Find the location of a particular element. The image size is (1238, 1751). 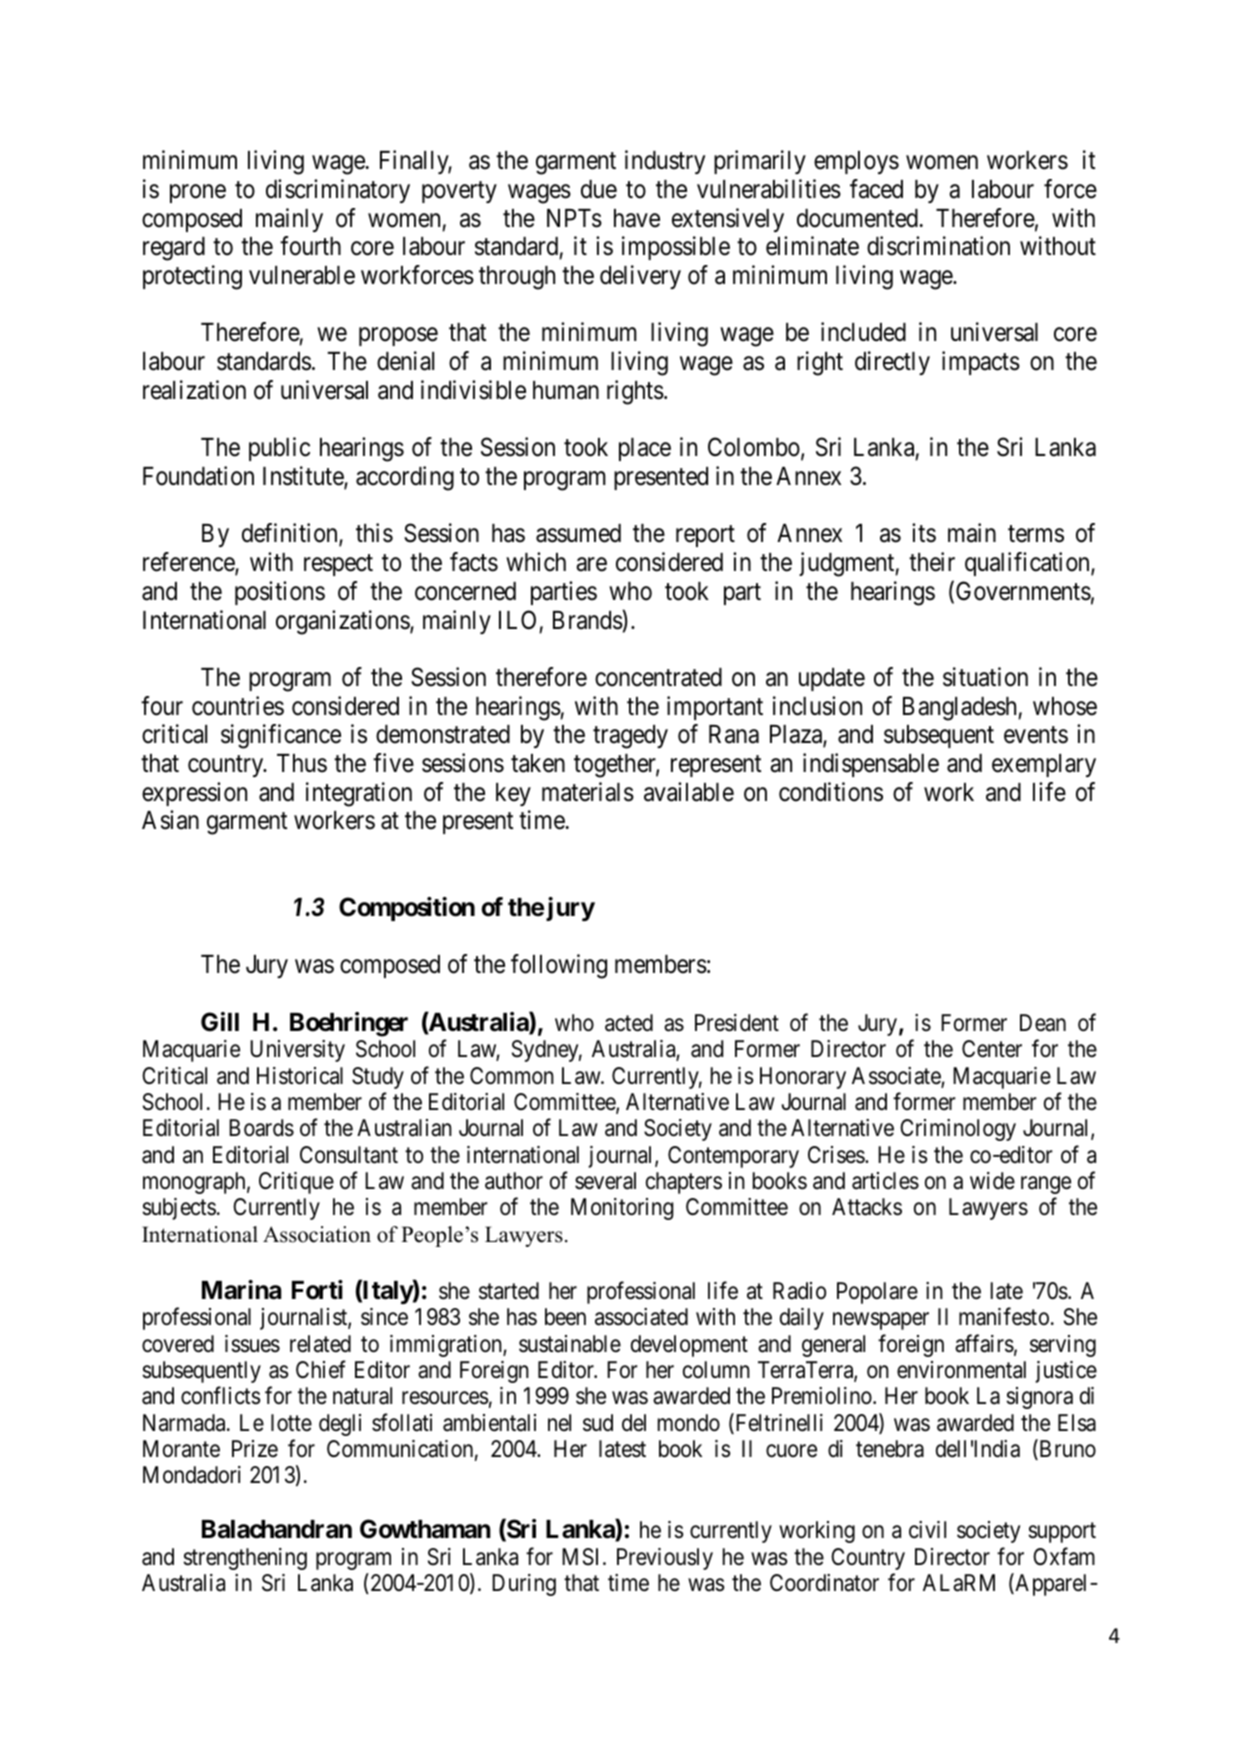

their is located at coordinates (932, 562).
